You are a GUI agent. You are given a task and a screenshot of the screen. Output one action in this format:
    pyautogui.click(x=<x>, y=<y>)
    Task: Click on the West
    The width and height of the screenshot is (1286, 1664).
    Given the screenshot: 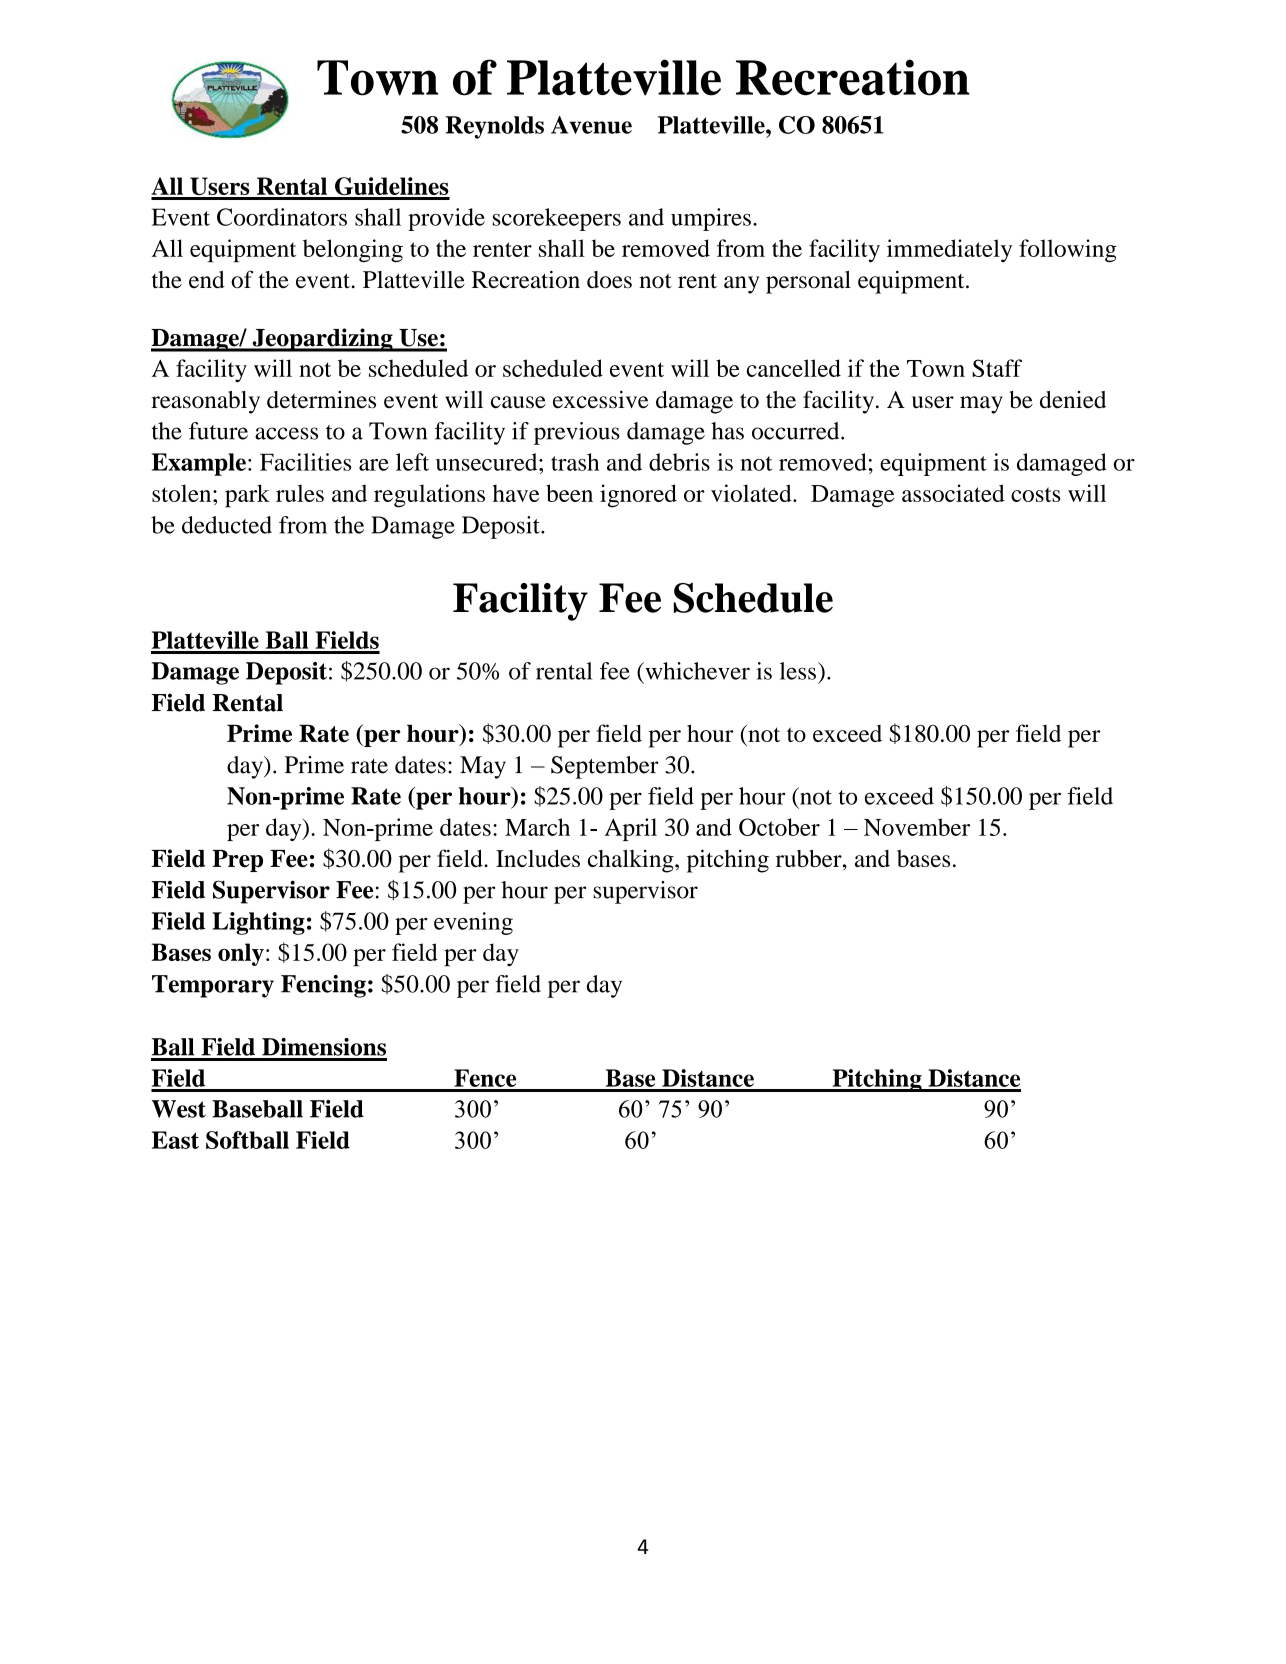 What is the action you would take?
    pyautogui.click(x=179, y=1109)
